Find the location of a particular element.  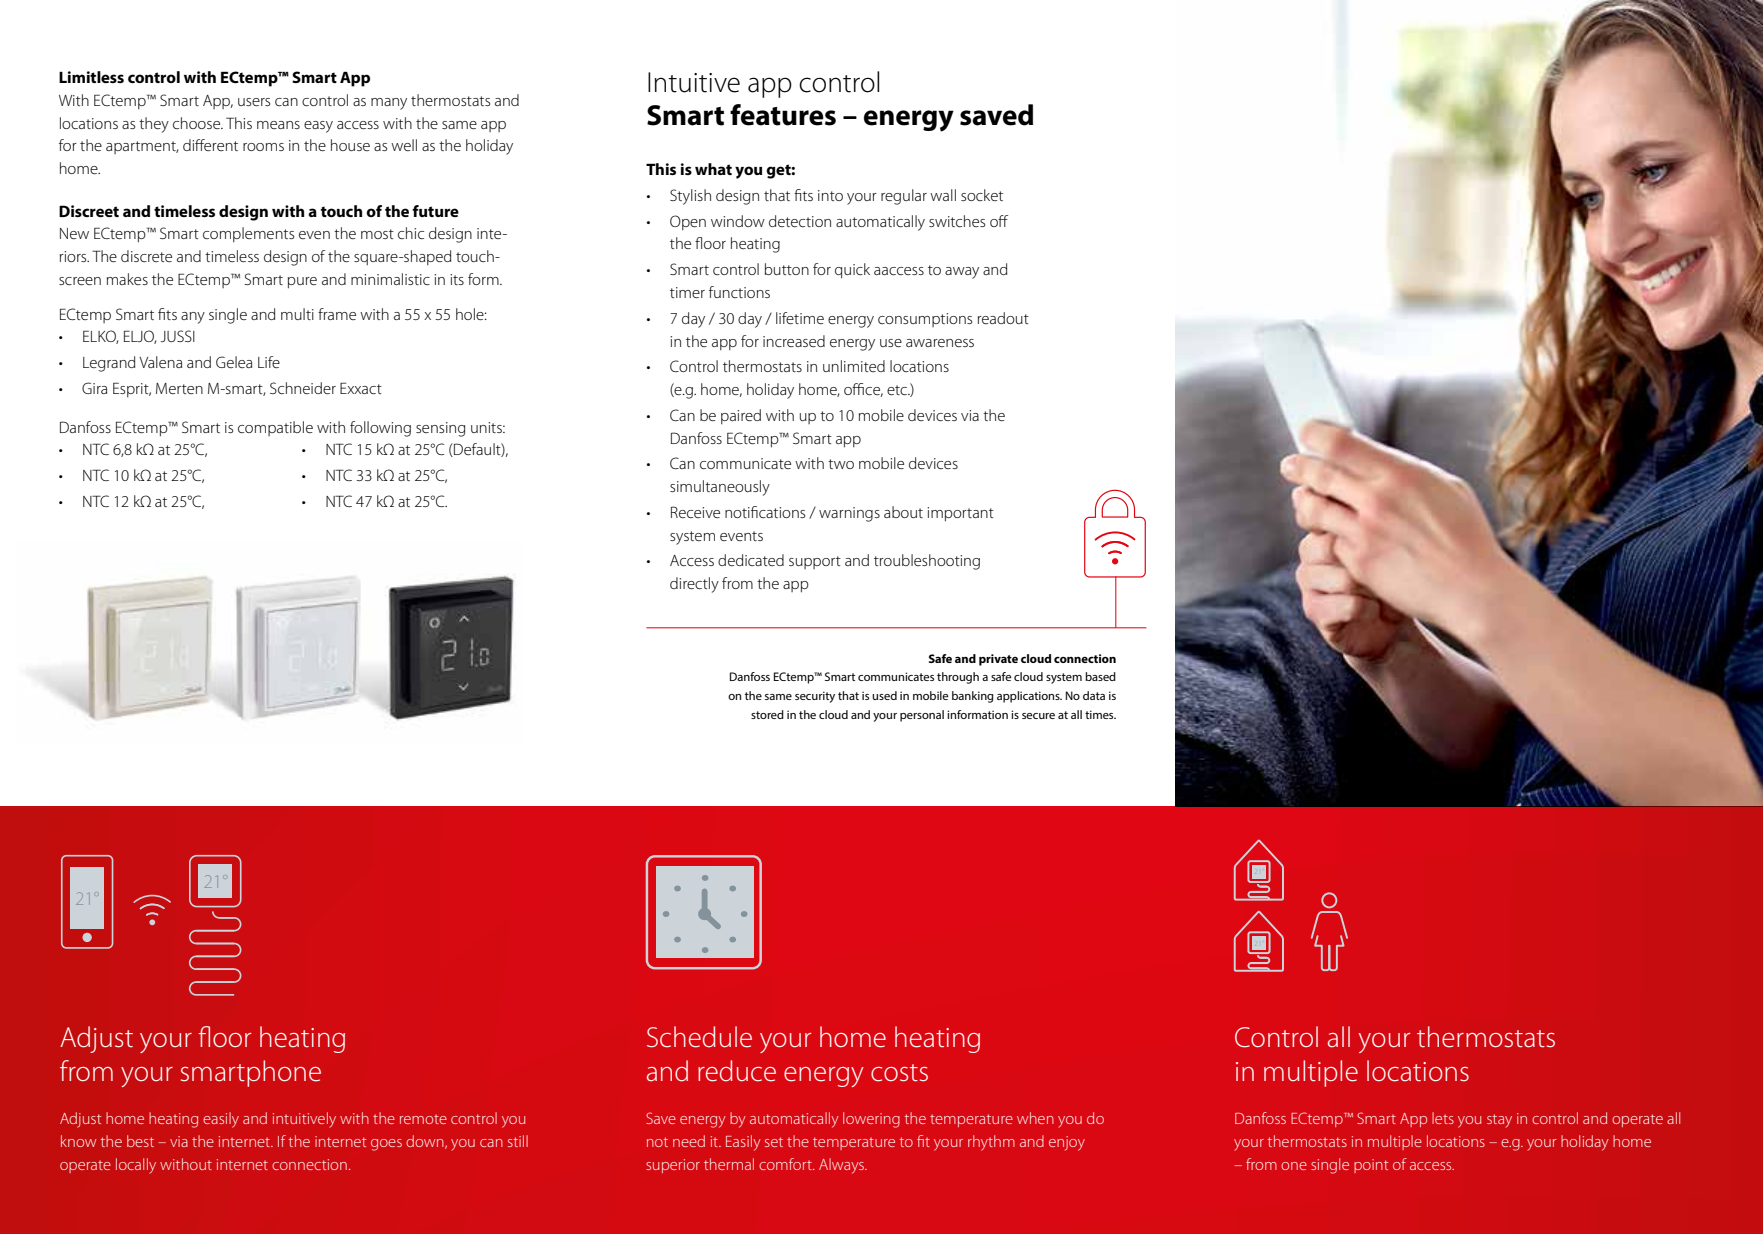

readout is located at coordinates (1003, 318).
